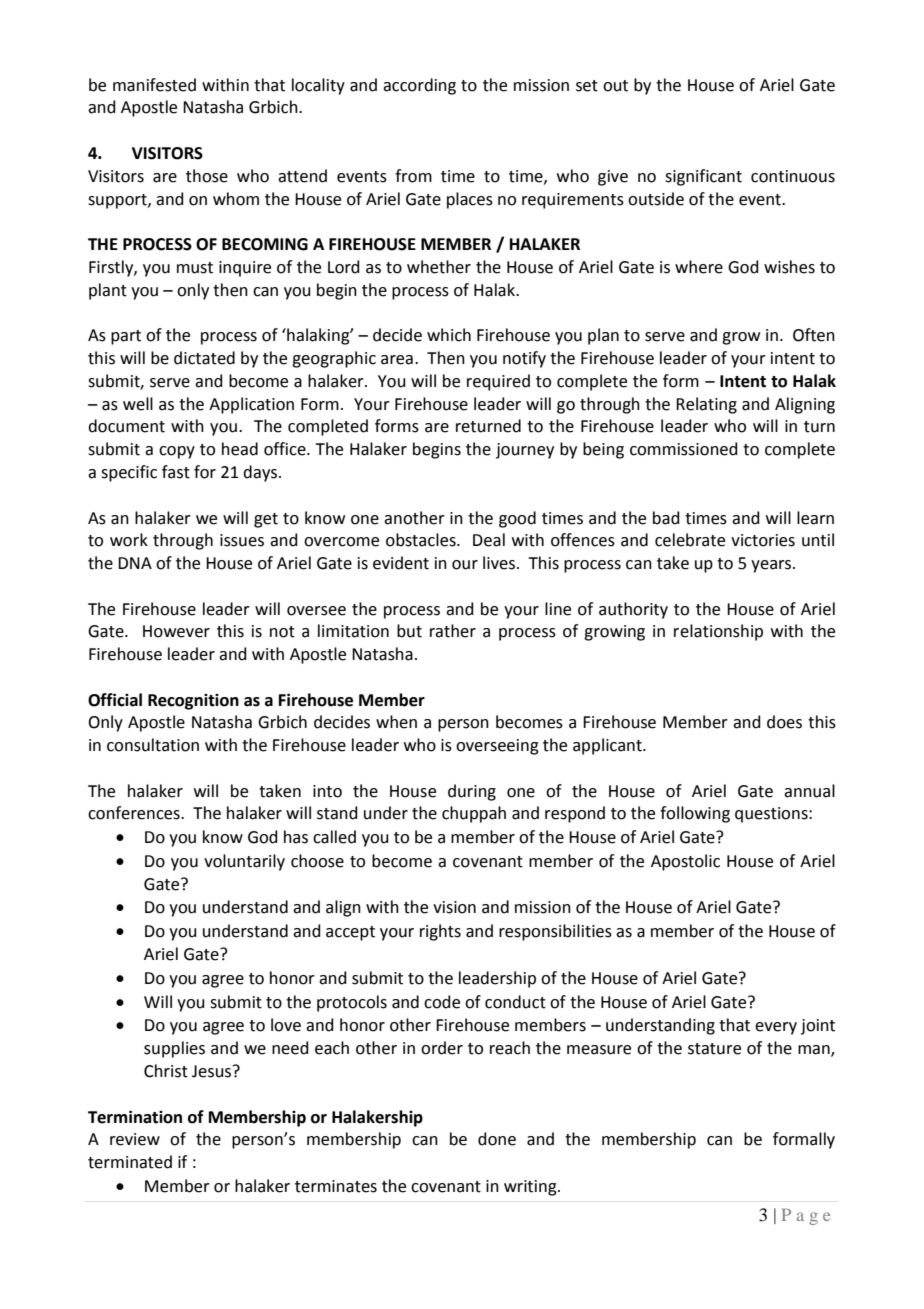  What do you see at coordinates (154, 85) in the page?
I see `manifested` at bounding box center [154, 85].
